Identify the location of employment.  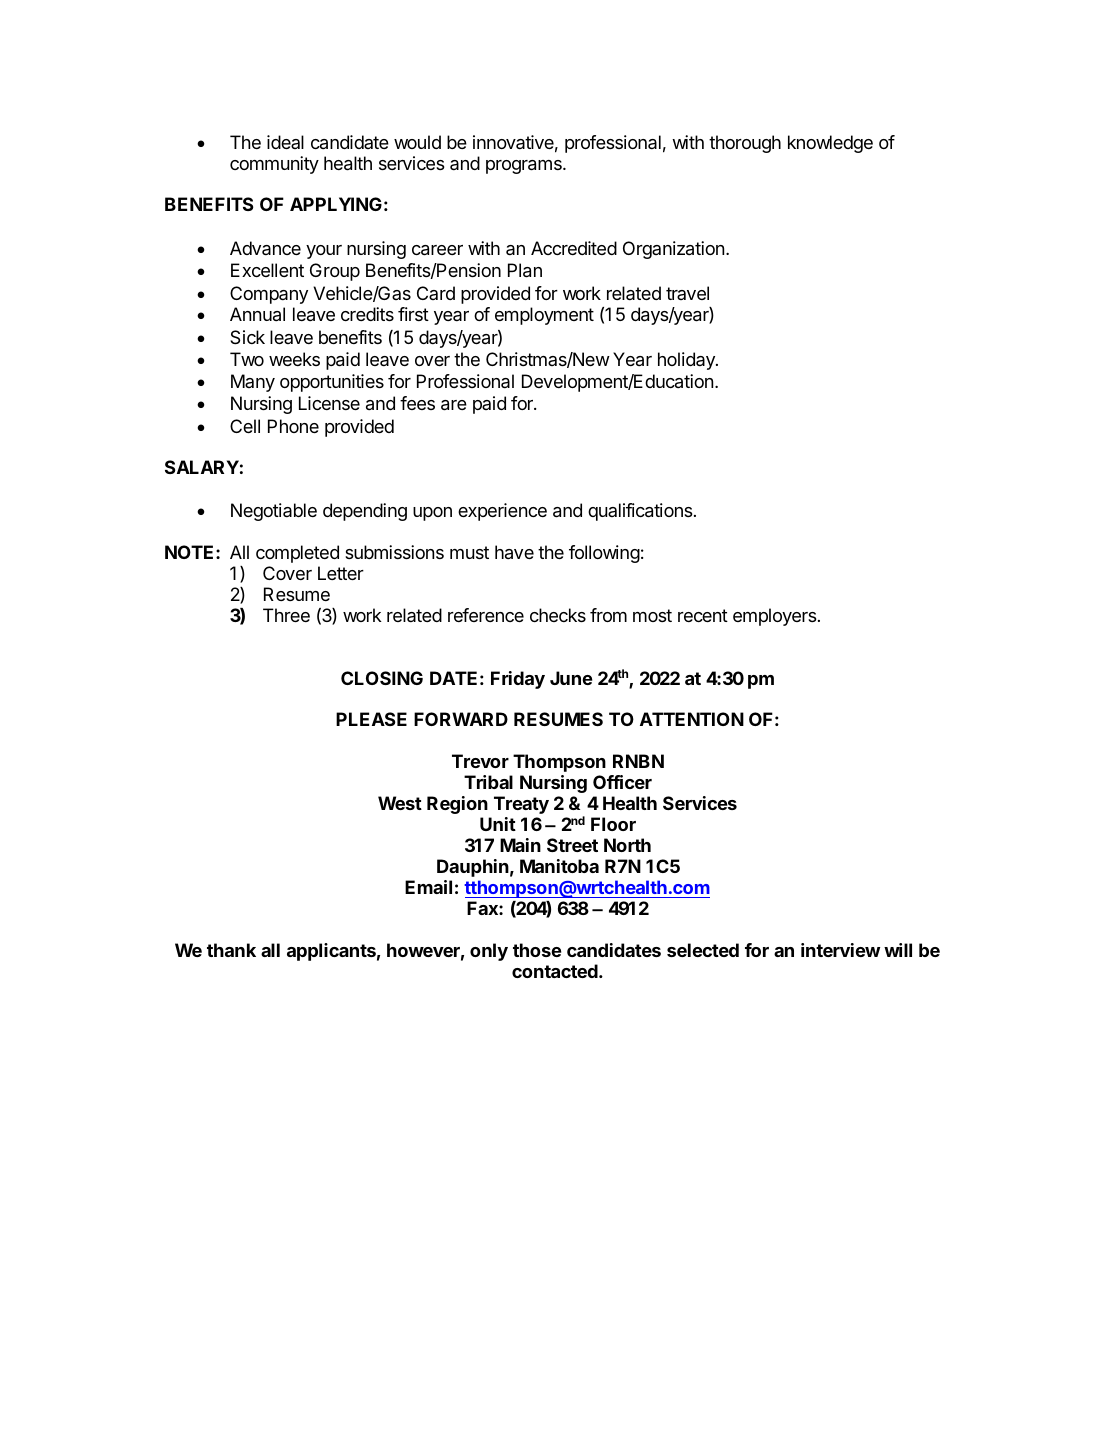
(544, 316).
